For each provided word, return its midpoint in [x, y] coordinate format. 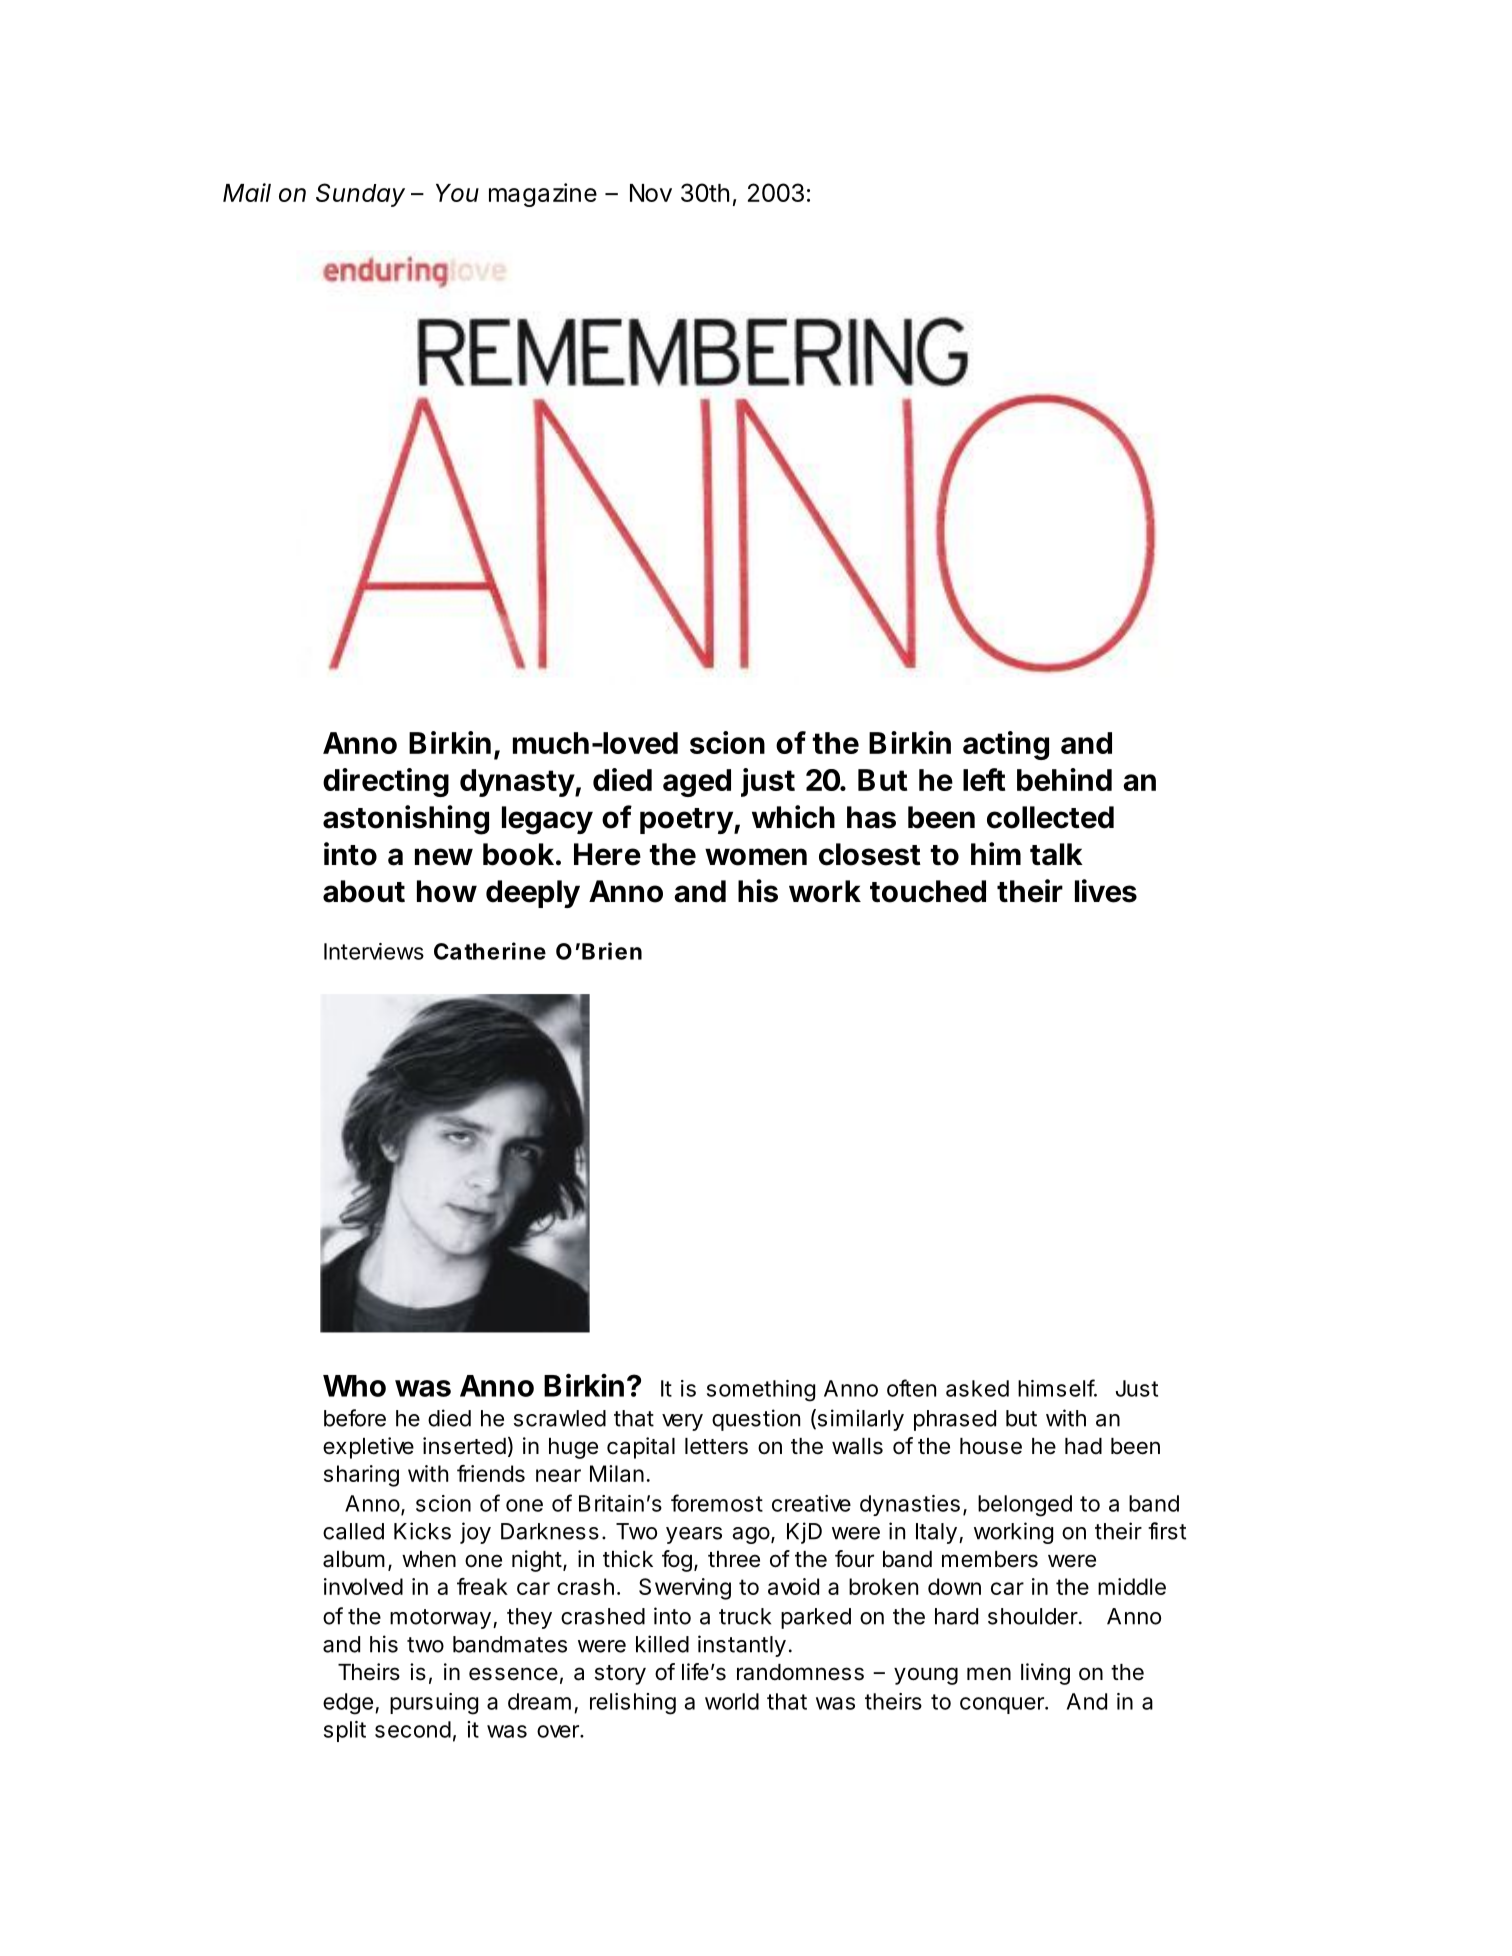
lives [1106, 891]
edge [348, 1704]
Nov [651, 193]
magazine [543, 195]
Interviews [374, 951]
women [756, 857]
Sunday [360, 195]
